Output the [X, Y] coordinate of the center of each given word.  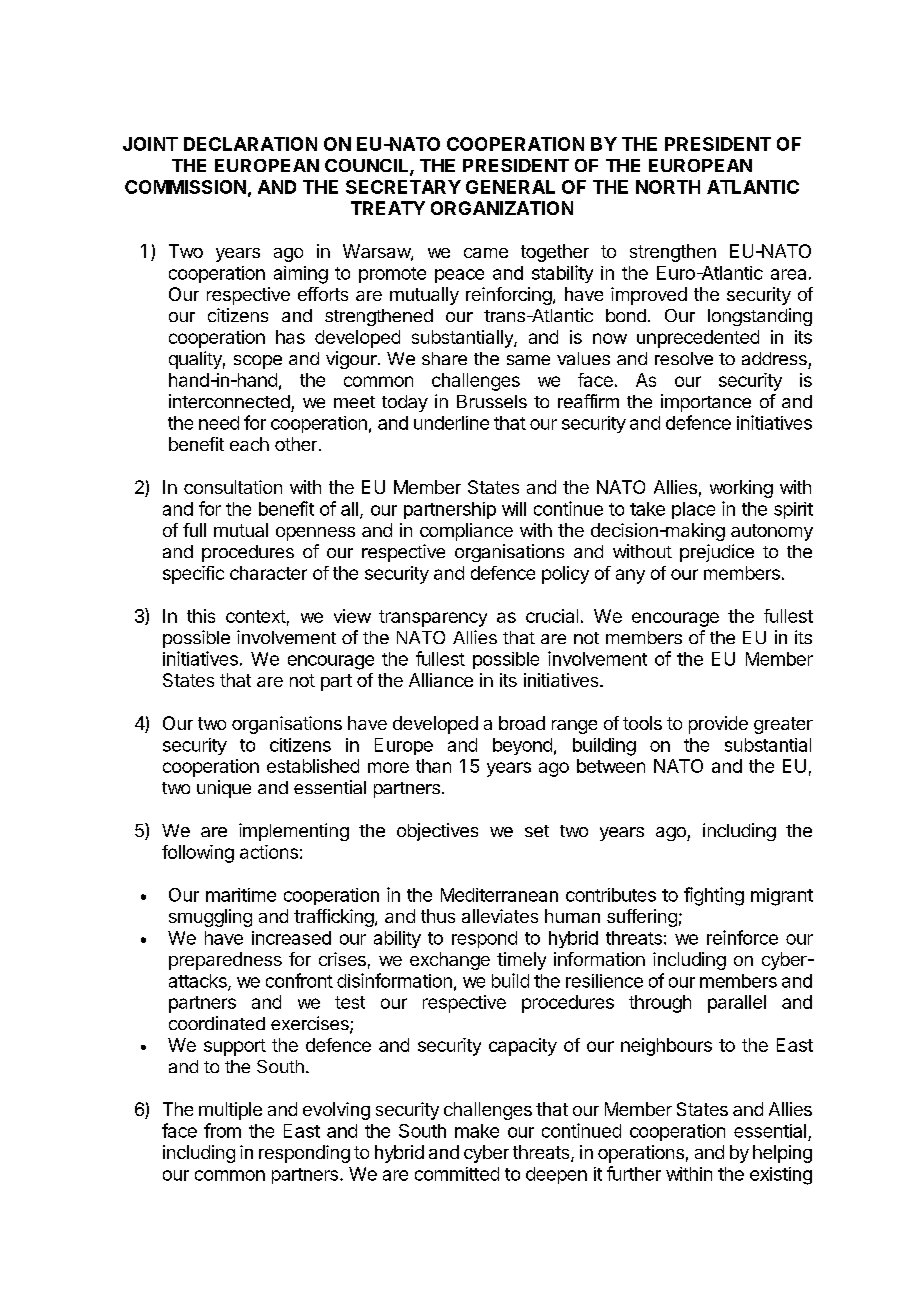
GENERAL [510, 187]
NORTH [668, 187]
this [201, 616]
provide [718, 725]
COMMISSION [185, 187]
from [222, 1130]
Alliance [441, 680]
